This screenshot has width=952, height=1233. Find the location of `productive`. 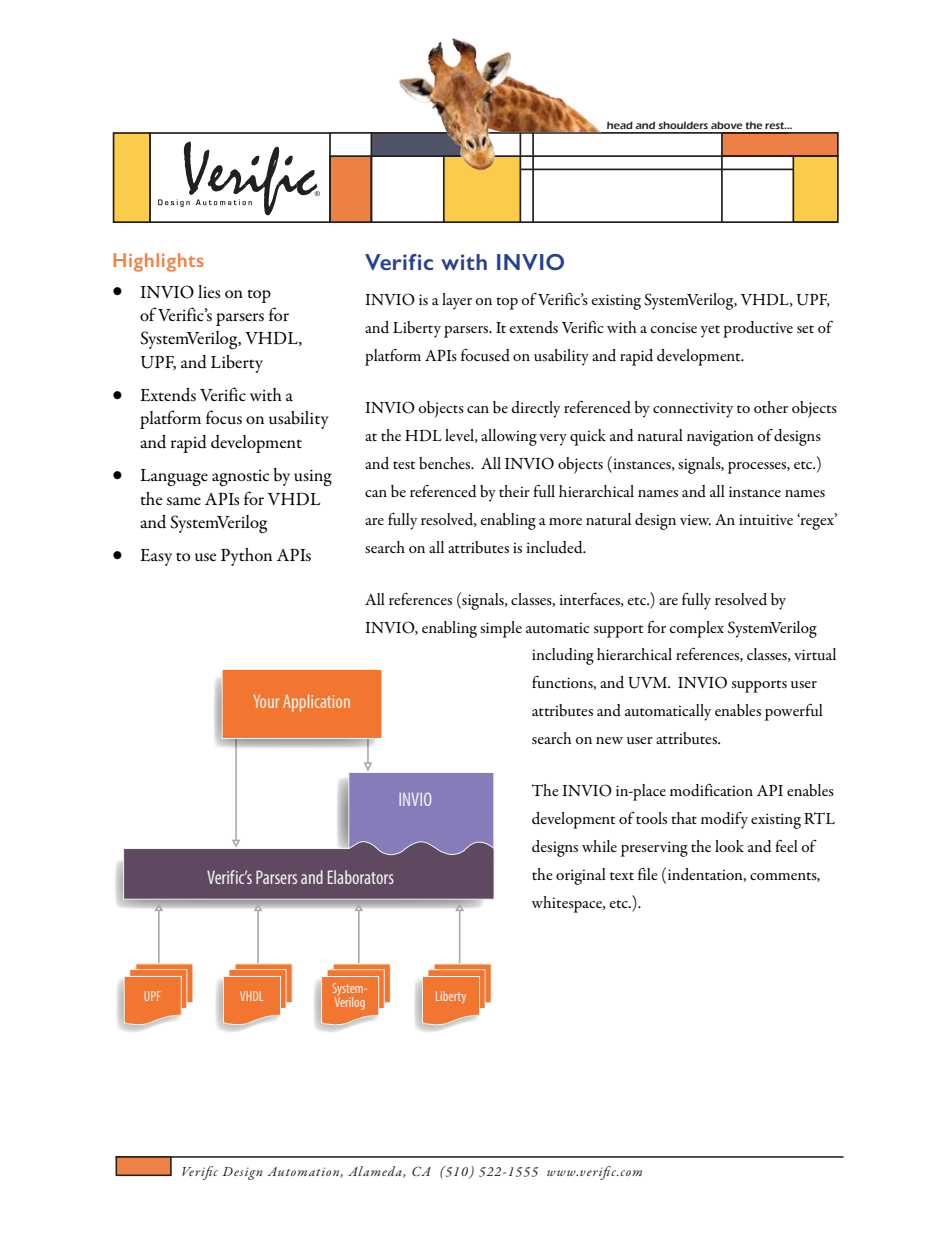

productive is located at coordinates (758, 329).
